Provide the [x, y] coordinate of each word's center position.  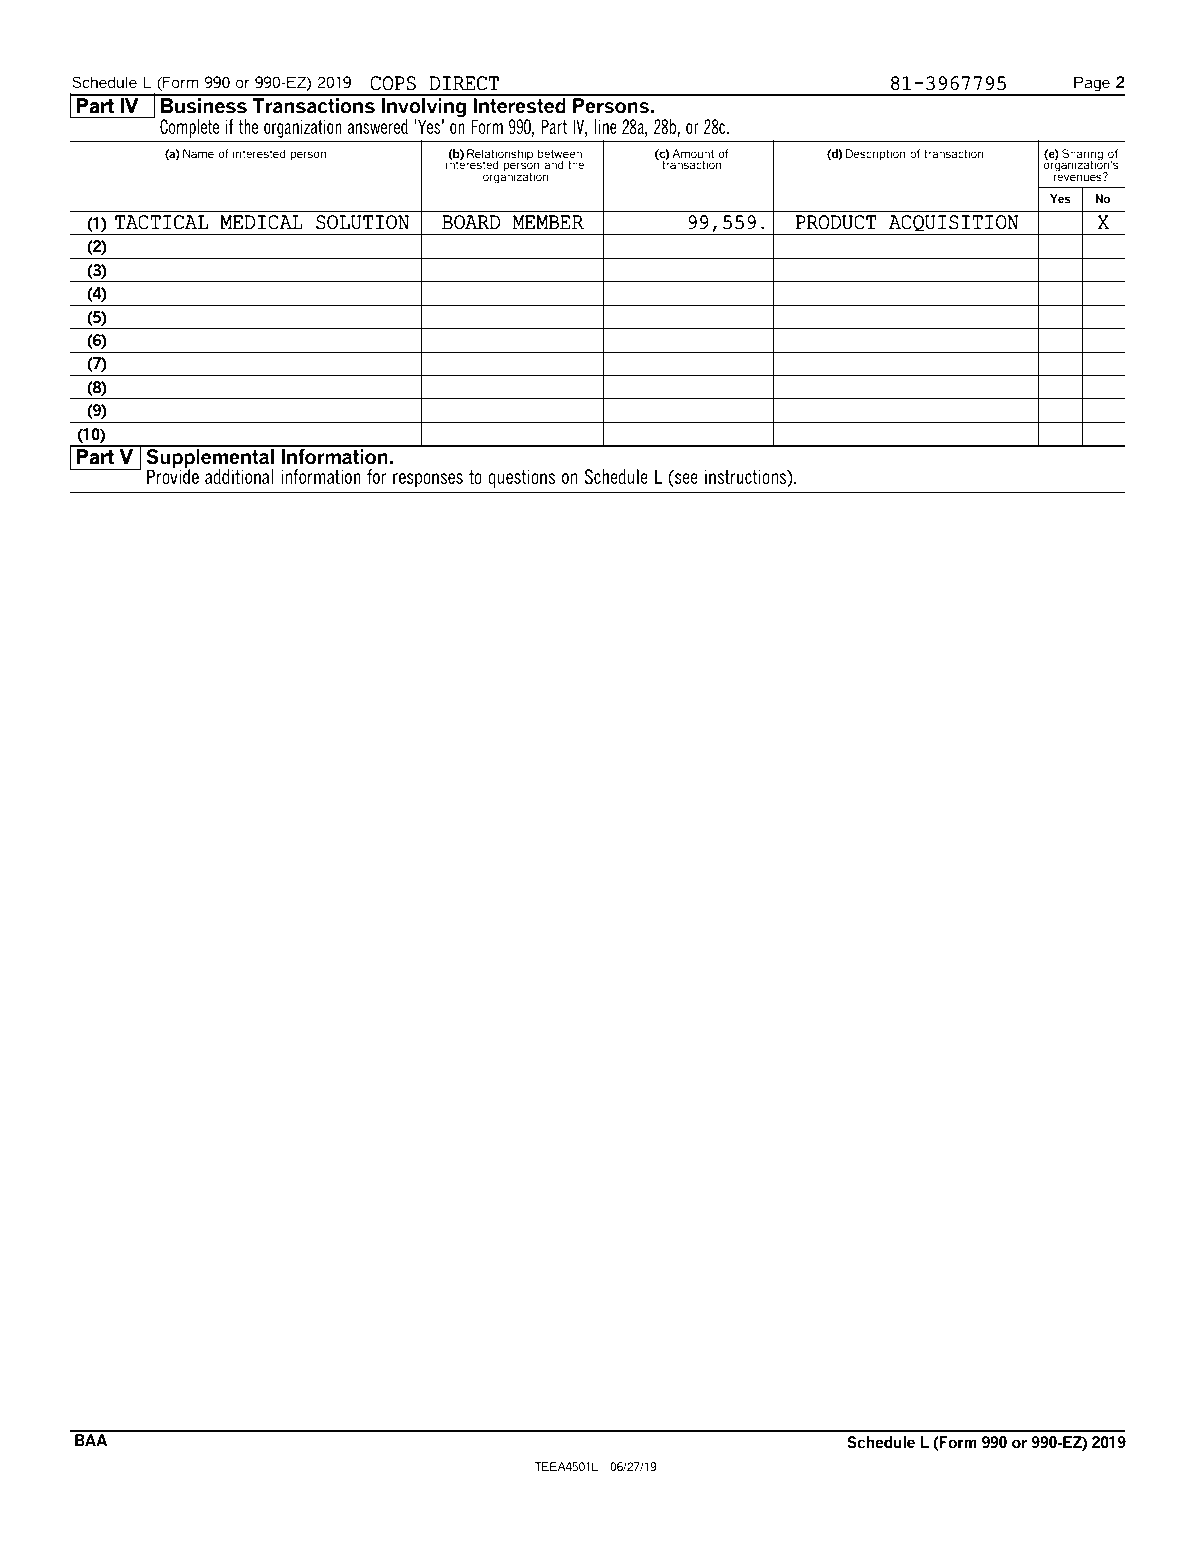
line [605, 126]
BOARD [471, 222]
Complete [189, 128]
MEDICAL [261, 222]
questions [521, 478]
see [686, 478]
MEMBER [548, 222]
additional [239, 476]
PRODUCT [836, 222]
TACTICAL [161, 222]
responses [428, 480]
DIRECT [464, 83]
